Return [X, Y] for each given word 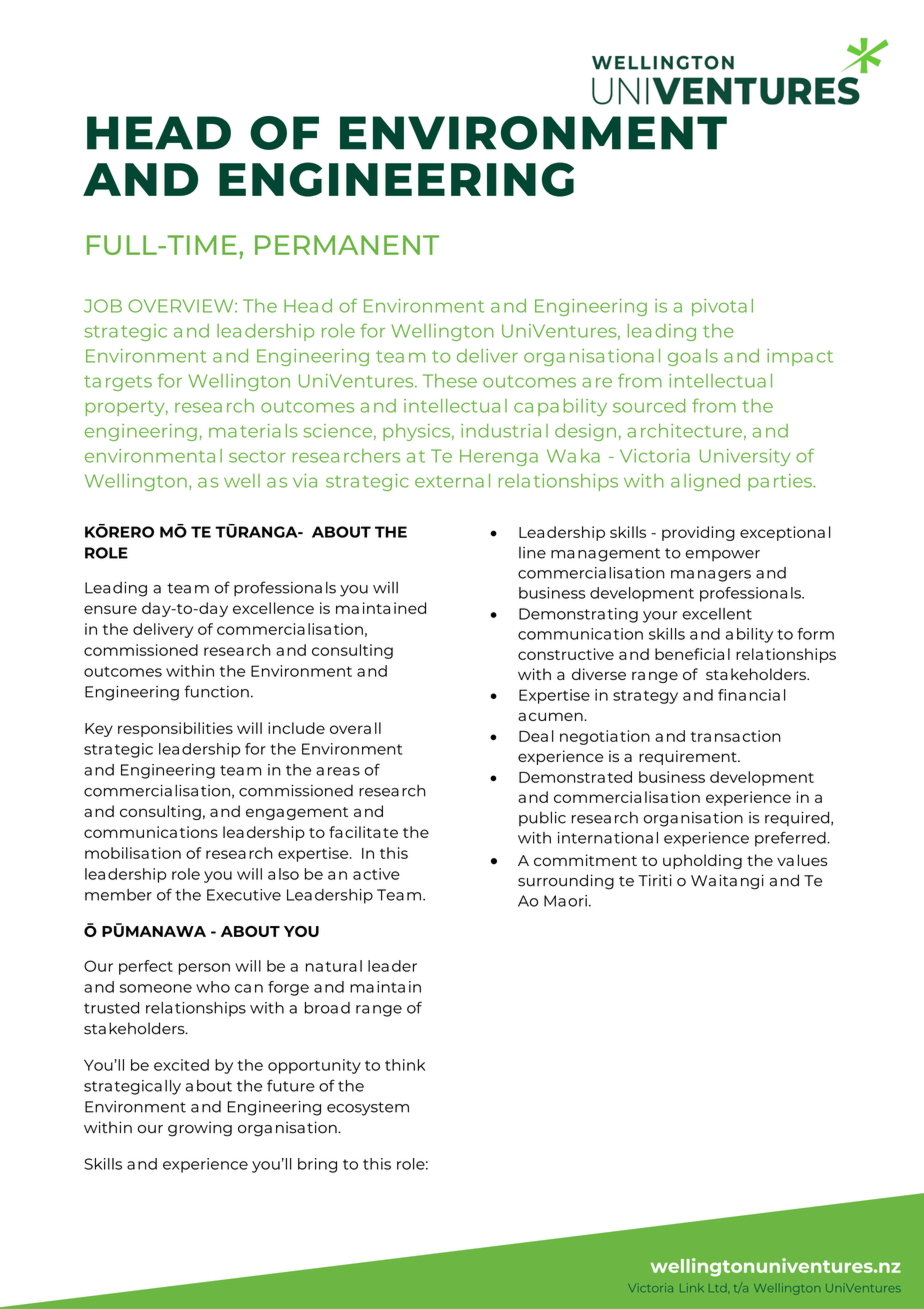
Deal [536, 736]
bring [317, 1165]
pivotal [722, 307]
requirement [689, 757]
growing [200, 1129]
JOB [103, 306]
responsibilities [175, 729]
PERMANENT [347, 245]
